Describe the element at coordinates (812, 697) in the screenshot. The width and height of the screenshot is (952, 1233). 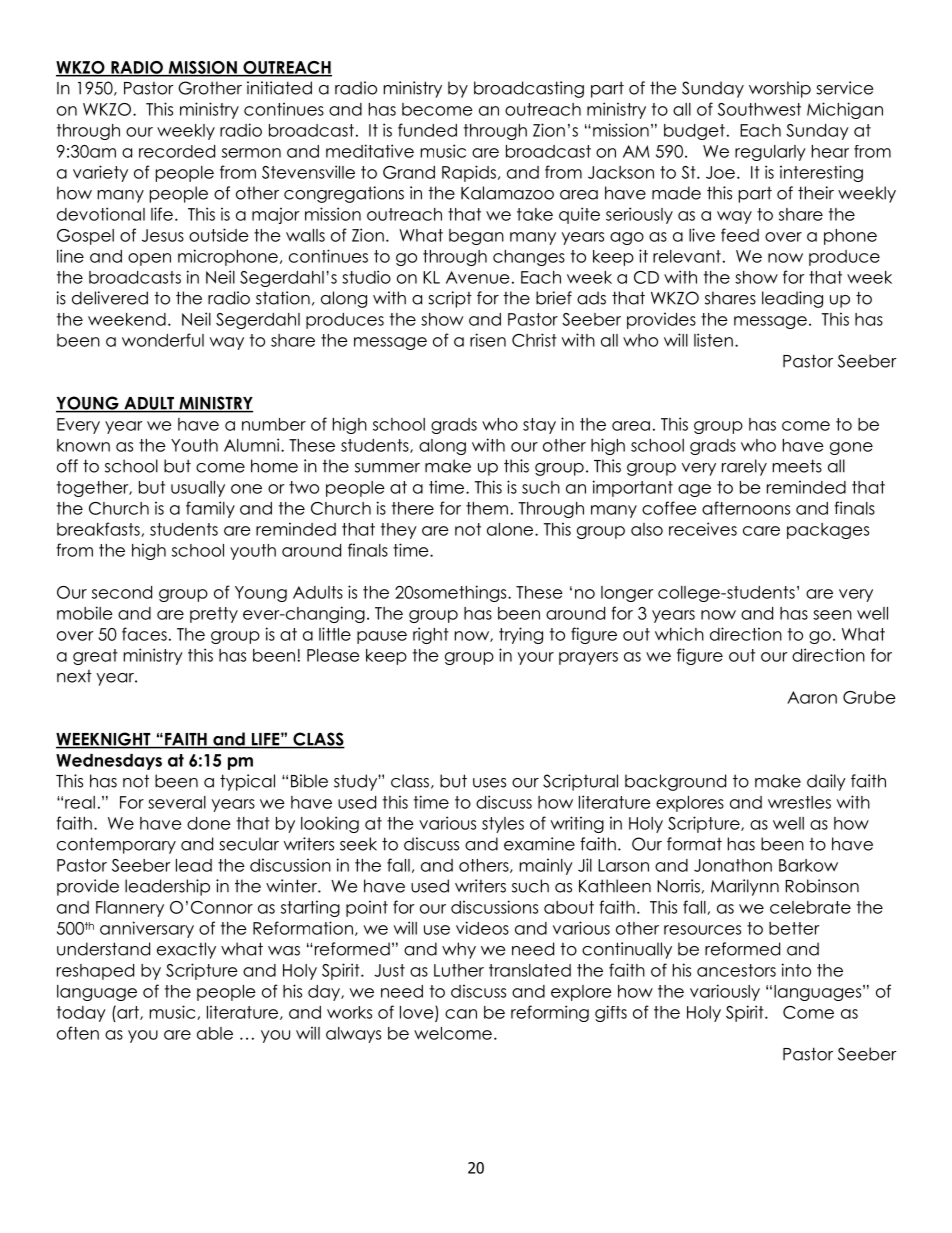
I see `Aaron` at that location.
